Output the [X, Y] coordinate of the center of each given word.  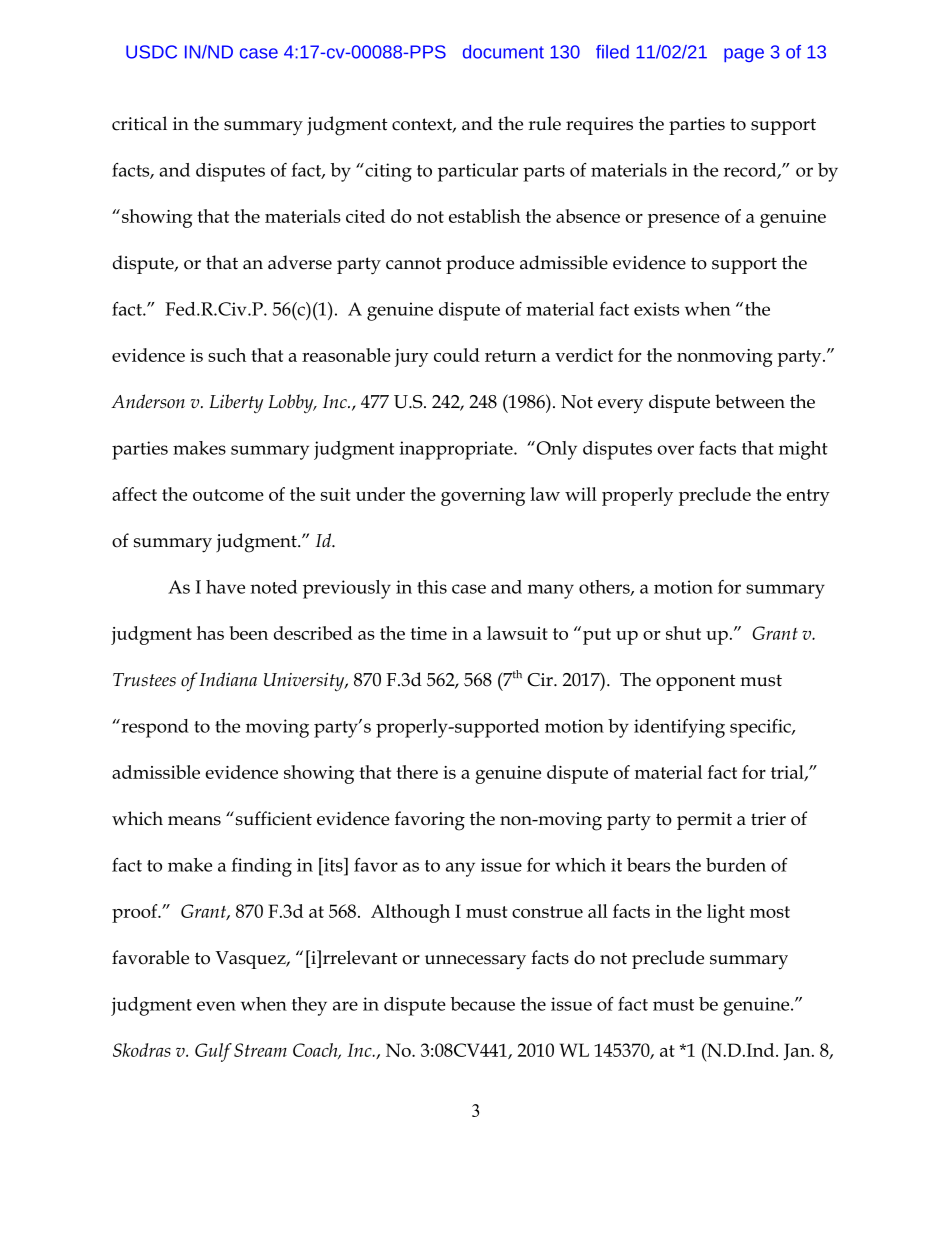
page [744, 55]
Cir [541, 680]
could [457, 355]
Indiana [228, 679]
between [750, 401]
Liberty [236, 403]
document [503, 52]
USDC [151, 52]
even [216, 1006]
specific [761, 728]
